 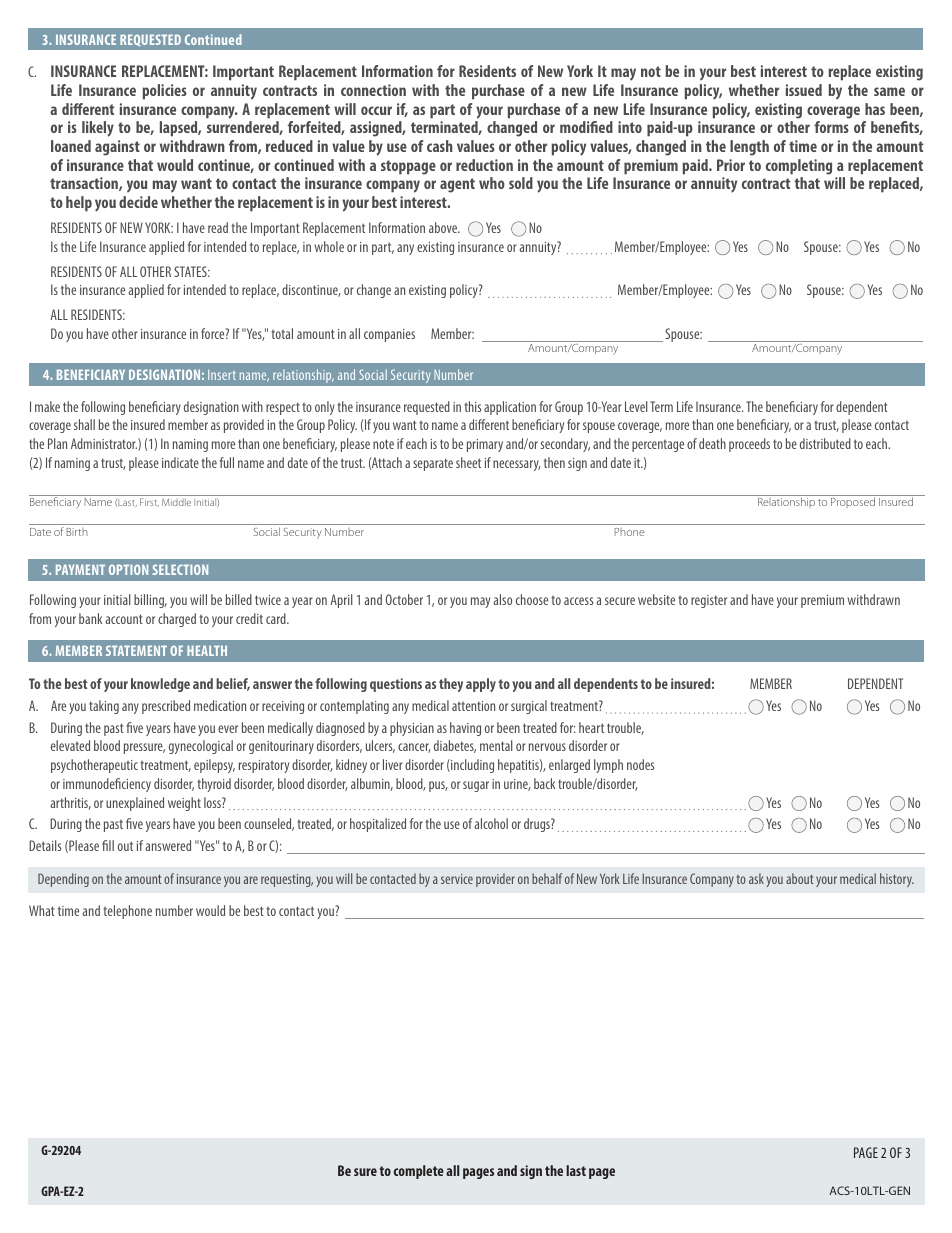 What do you see at coordinates (825, 443) in the image?
I see `distributed` at bounding box center [825, 443].
